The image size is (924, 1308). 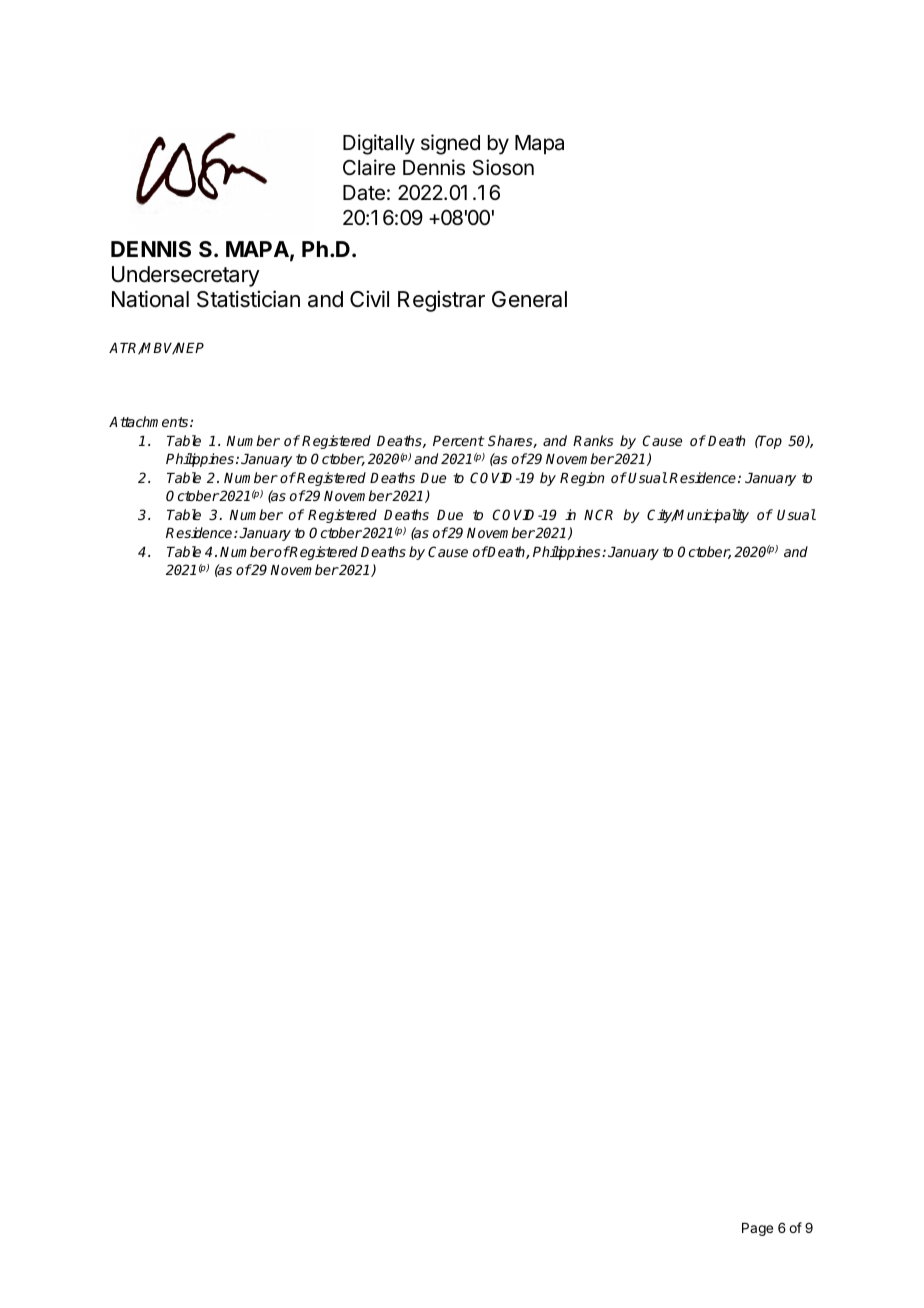 I want to click on Page, so click(x=757, y=1229).
